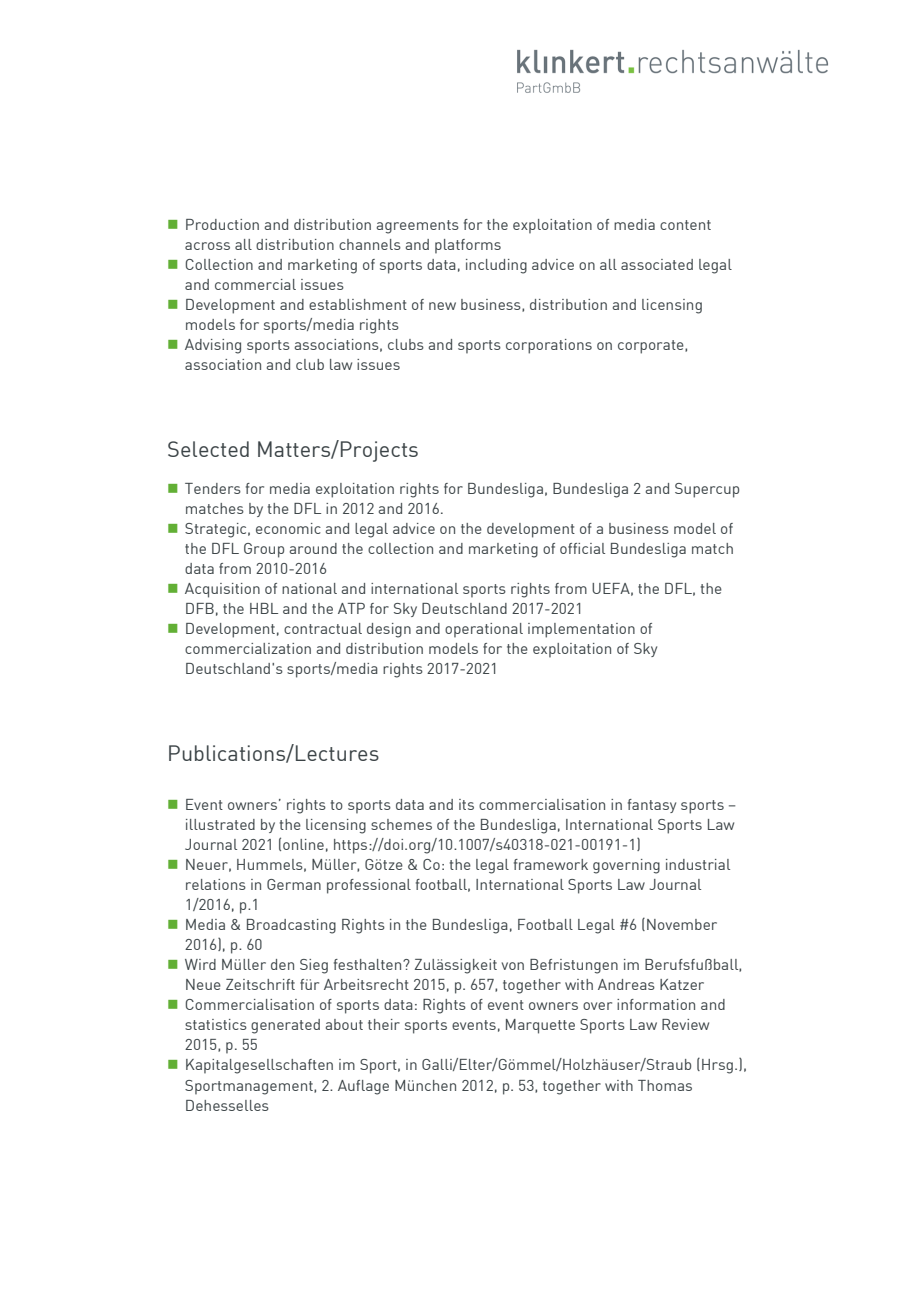 The height and width of the image is (1308, 924). What do you see at coordinates (657, 264) in the image?
I see `associated` at bounding box center [657, 264].
